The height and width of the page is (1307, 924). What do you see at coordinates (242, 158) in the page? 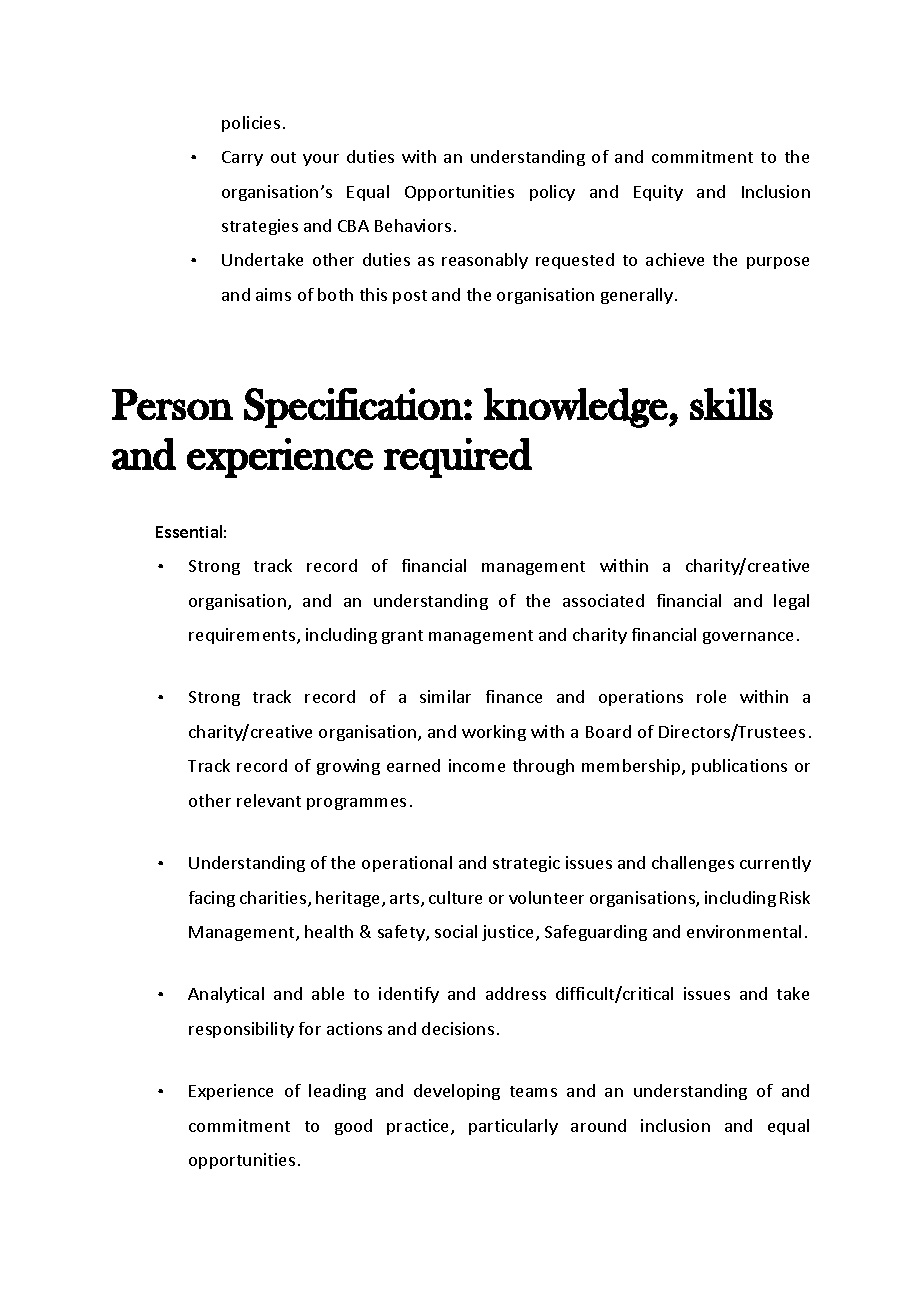
I see `Carry` at bounding box center [242, 158].
